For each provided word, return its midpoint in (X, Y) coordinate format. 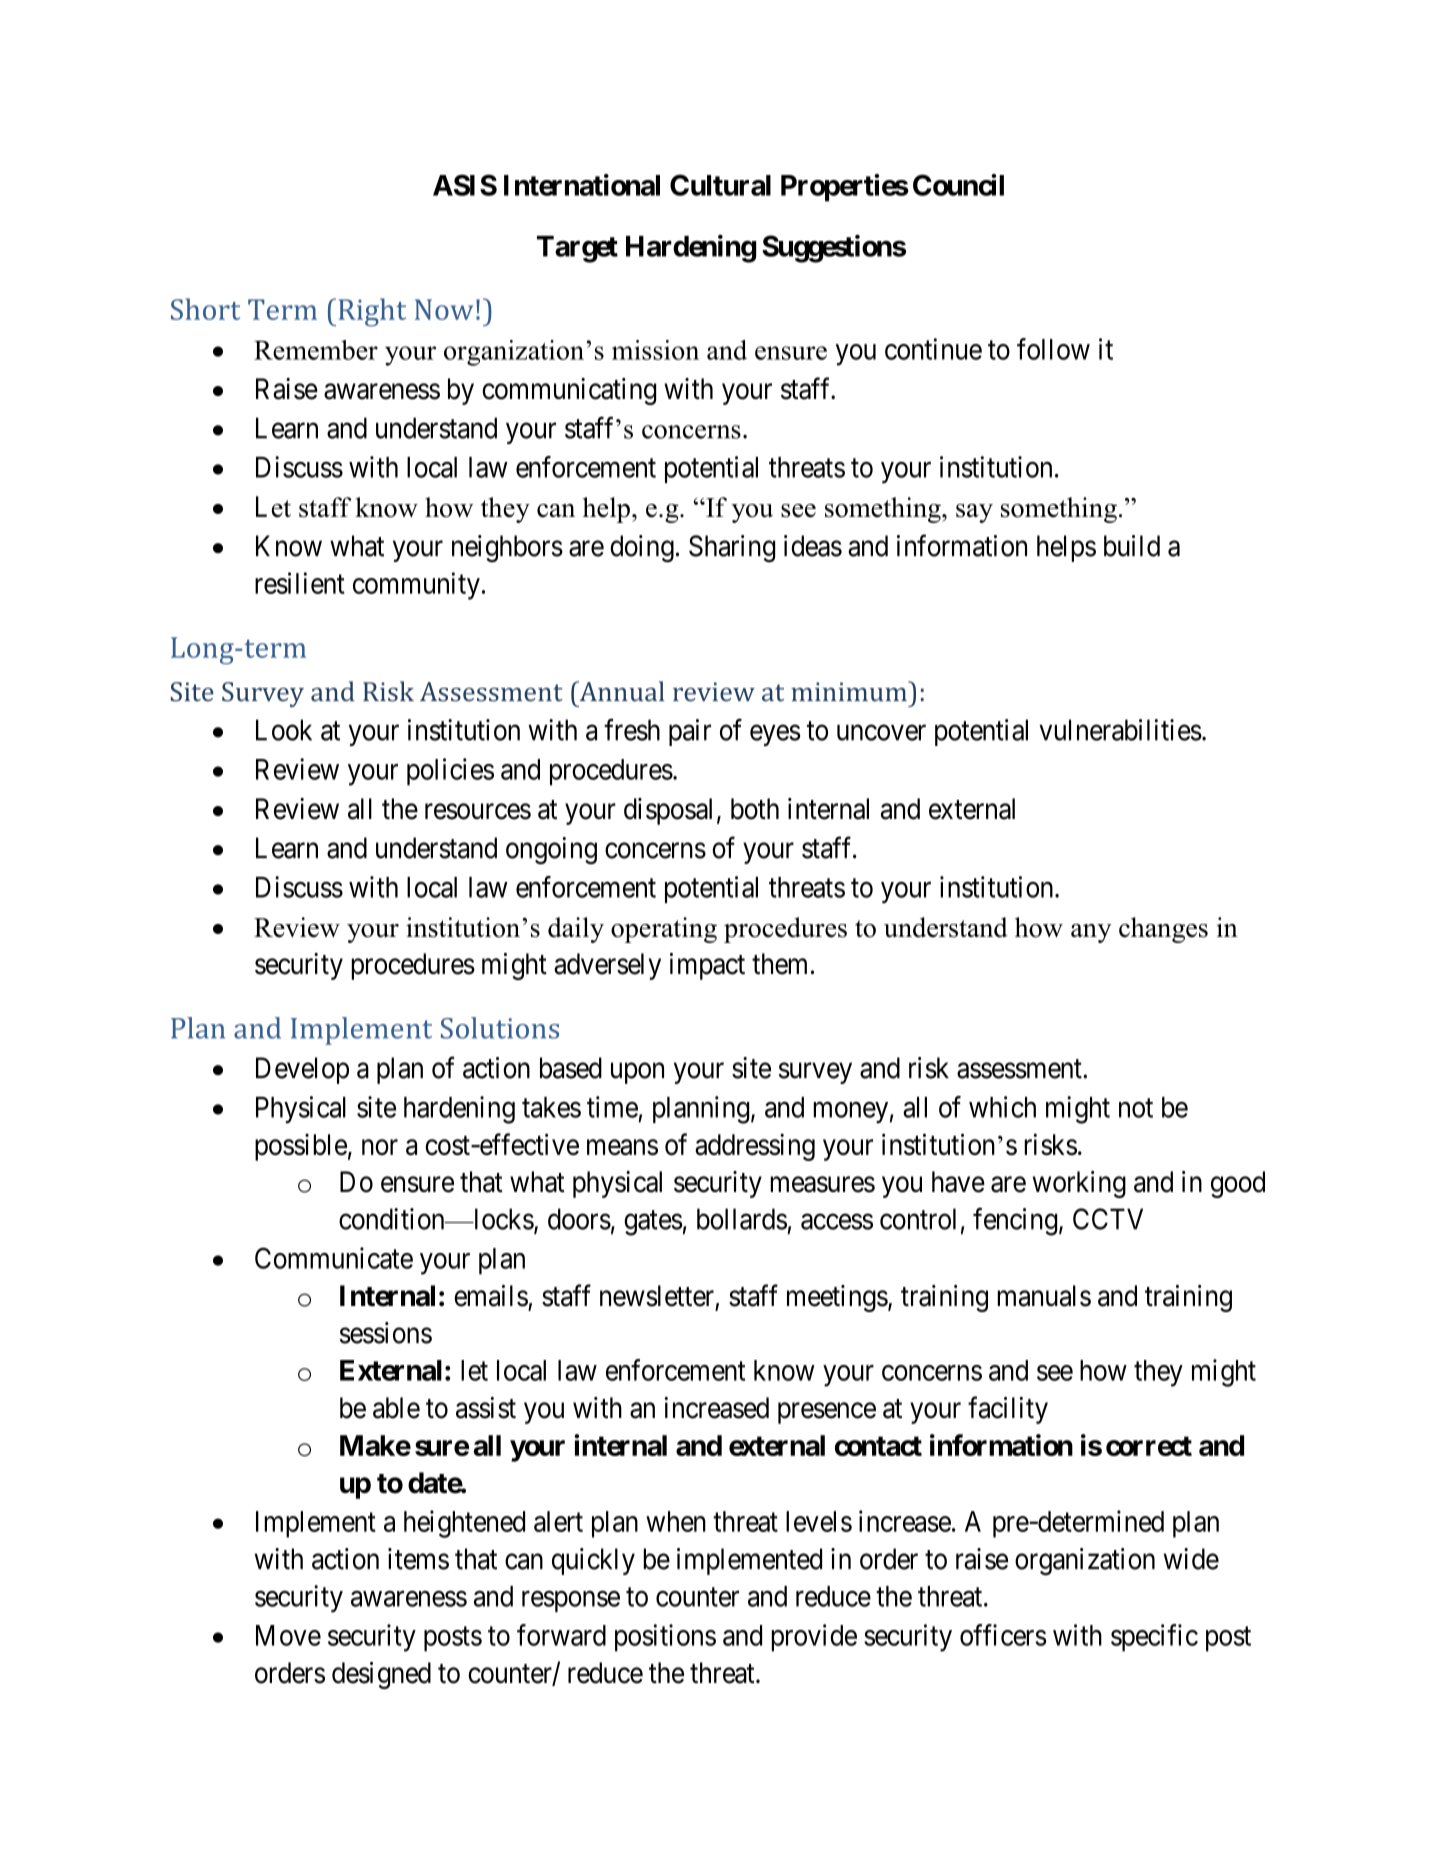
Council (958, 185)
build (1132, 546)
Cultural (720, 185)
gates (653, 1223)
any (1091, 933)
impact (707, 966)
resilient (300, 583)
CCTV (1108, 1219)
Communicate (334, 1258)
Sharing (732, 548)
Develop (302, 1070)
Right (372, 312)
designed (381, 1675)
